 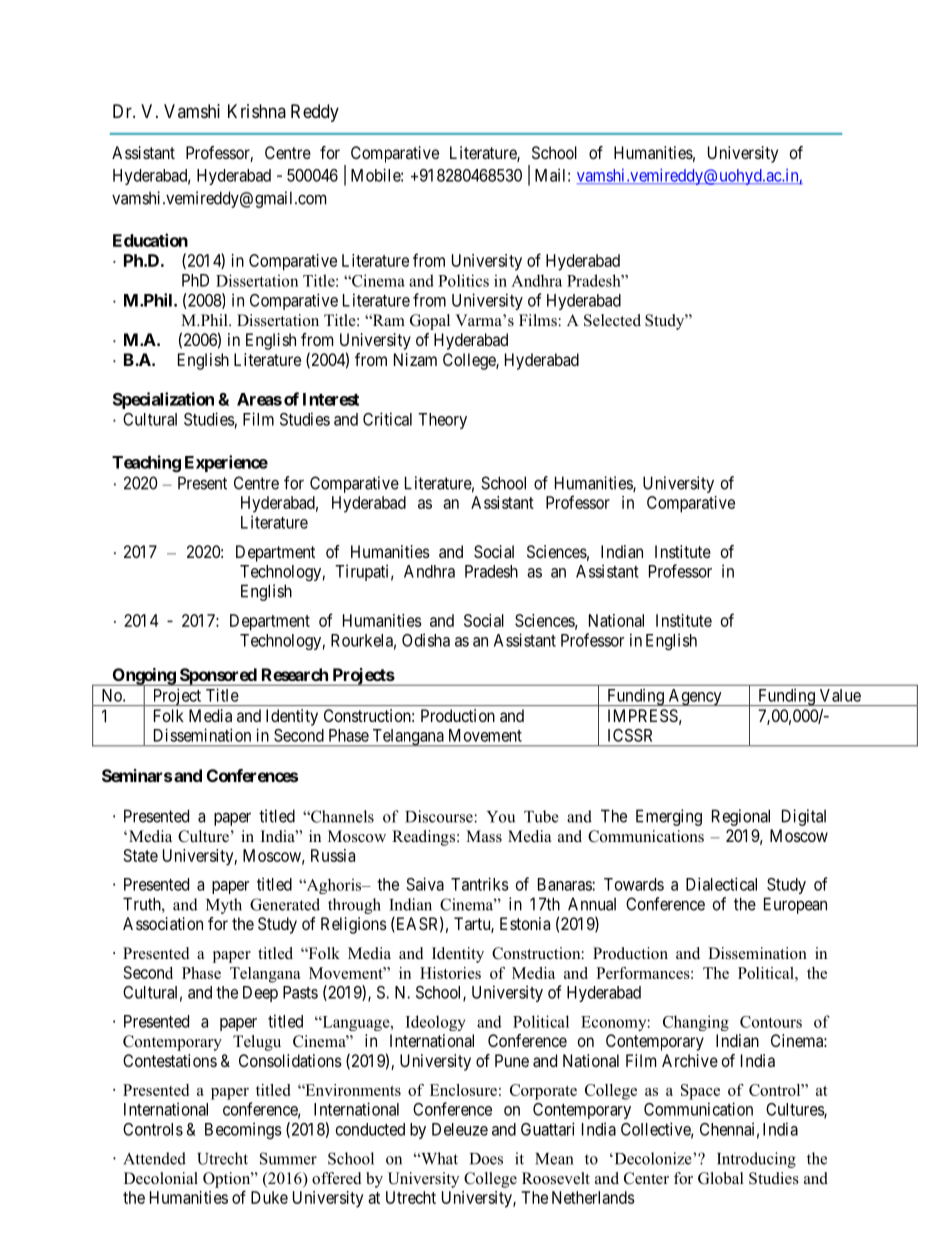 What do you see at coordinates (430, 322) in the screenshot?
I see `Gopal` at bounding box center [430, 322].
